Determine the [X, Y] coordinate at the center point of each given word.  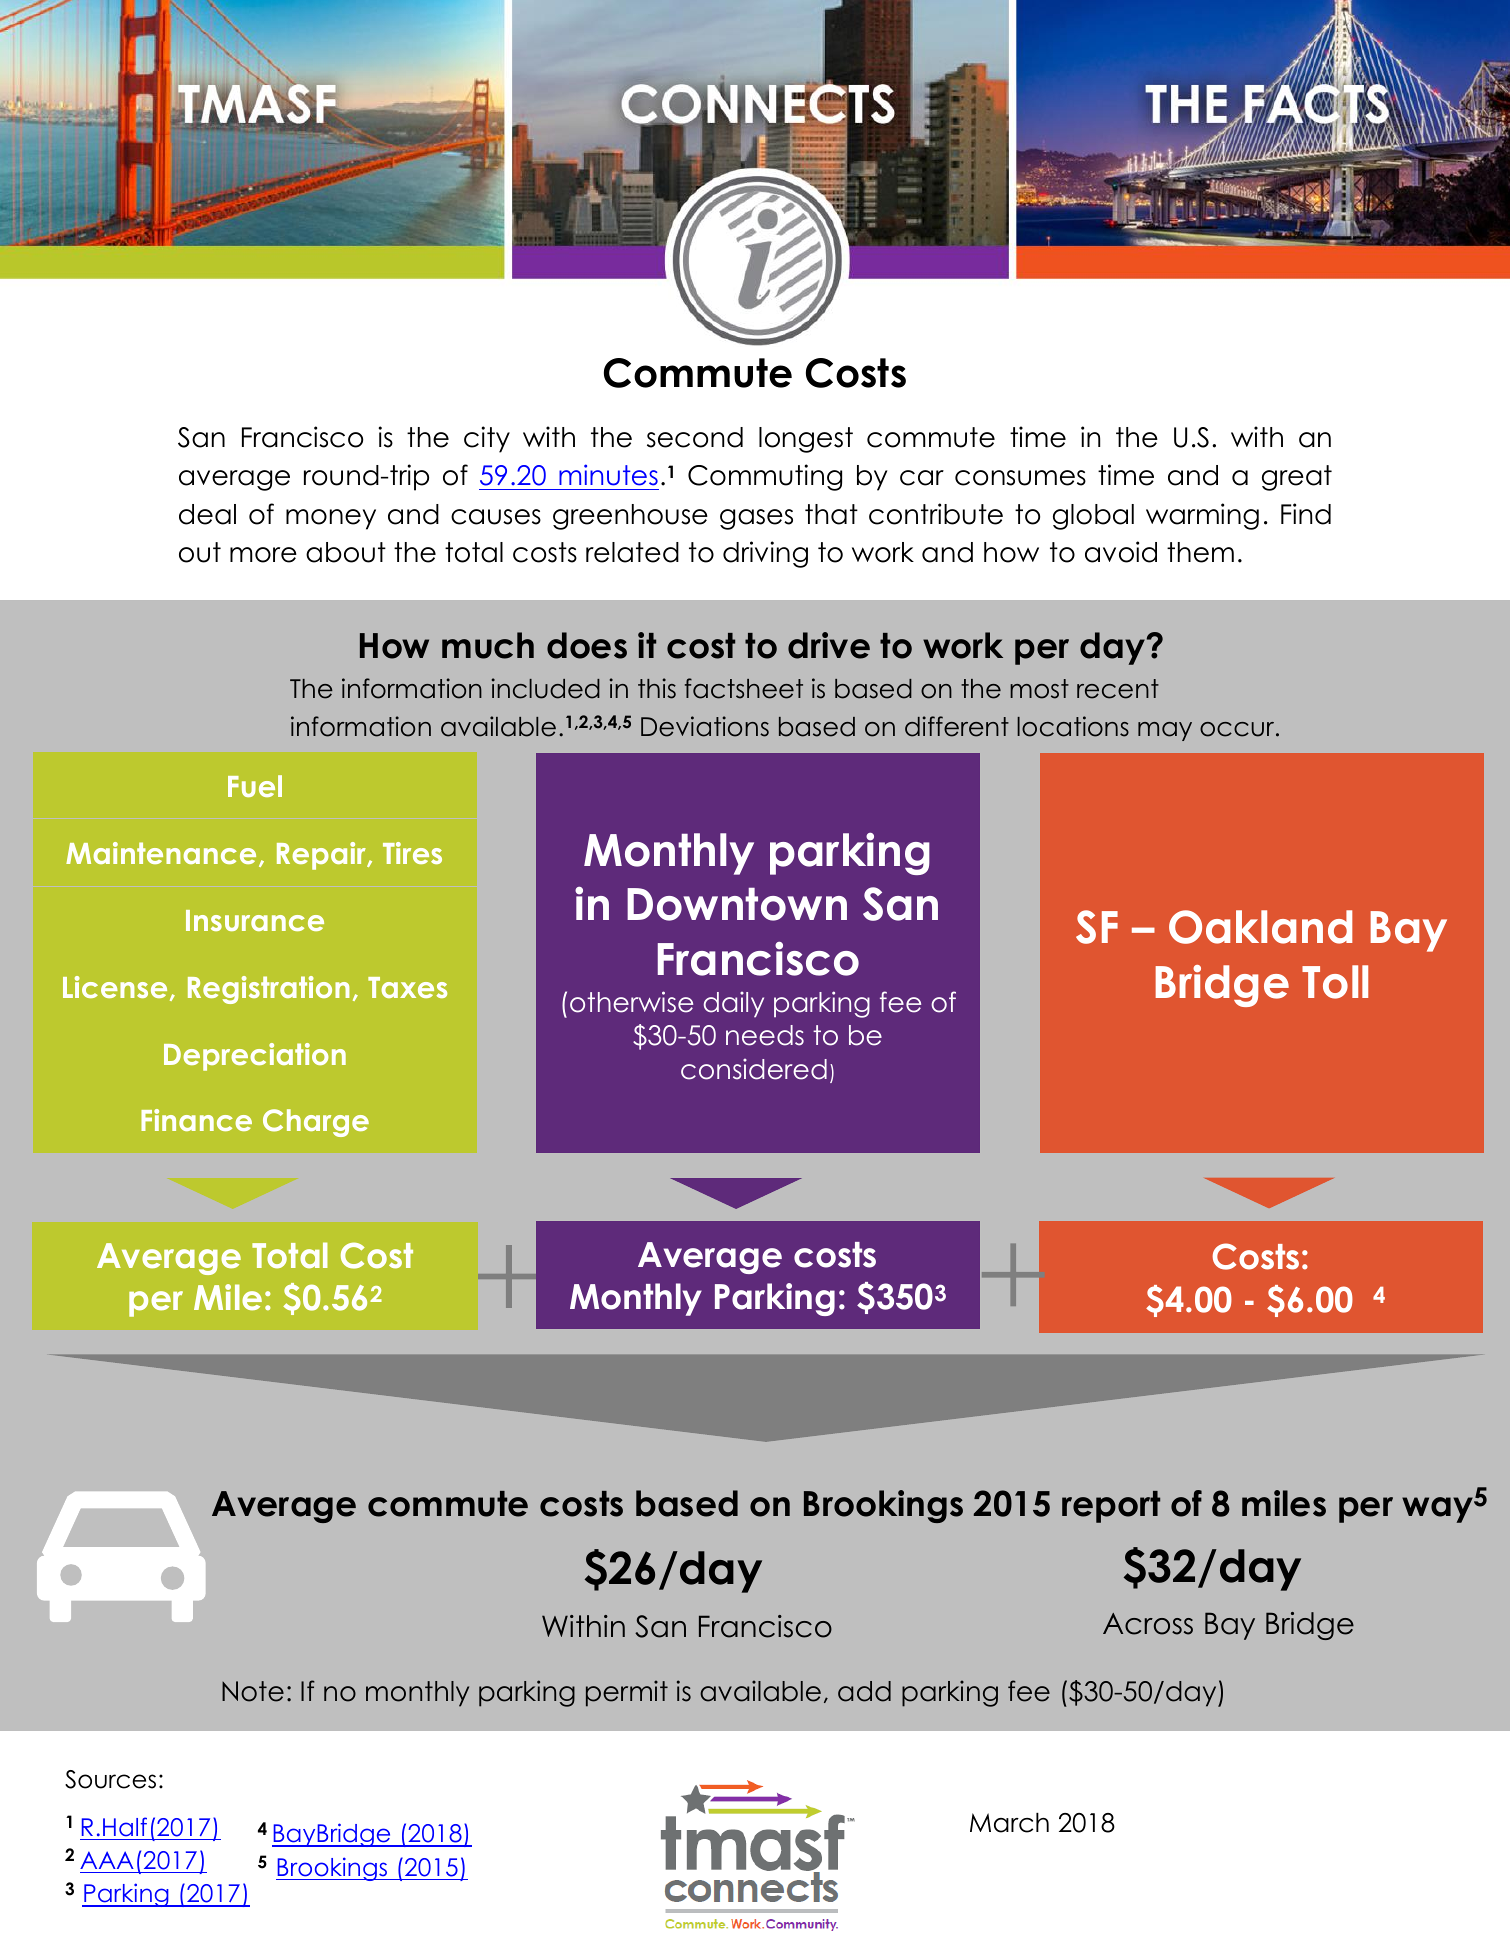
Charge [316, 1123]
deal [207, 514]
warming [1202, 516]
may [1165, 731]
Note [253, 1691]
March [1009, 1823]
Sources [110, 1779]
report [1111, 1507]
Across [1148, 1624]
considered [754, 1069]
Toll [1335, 982]
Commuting [765, 477]
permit [627, 1693]
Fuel [255, 786]
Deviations [705, 726]
